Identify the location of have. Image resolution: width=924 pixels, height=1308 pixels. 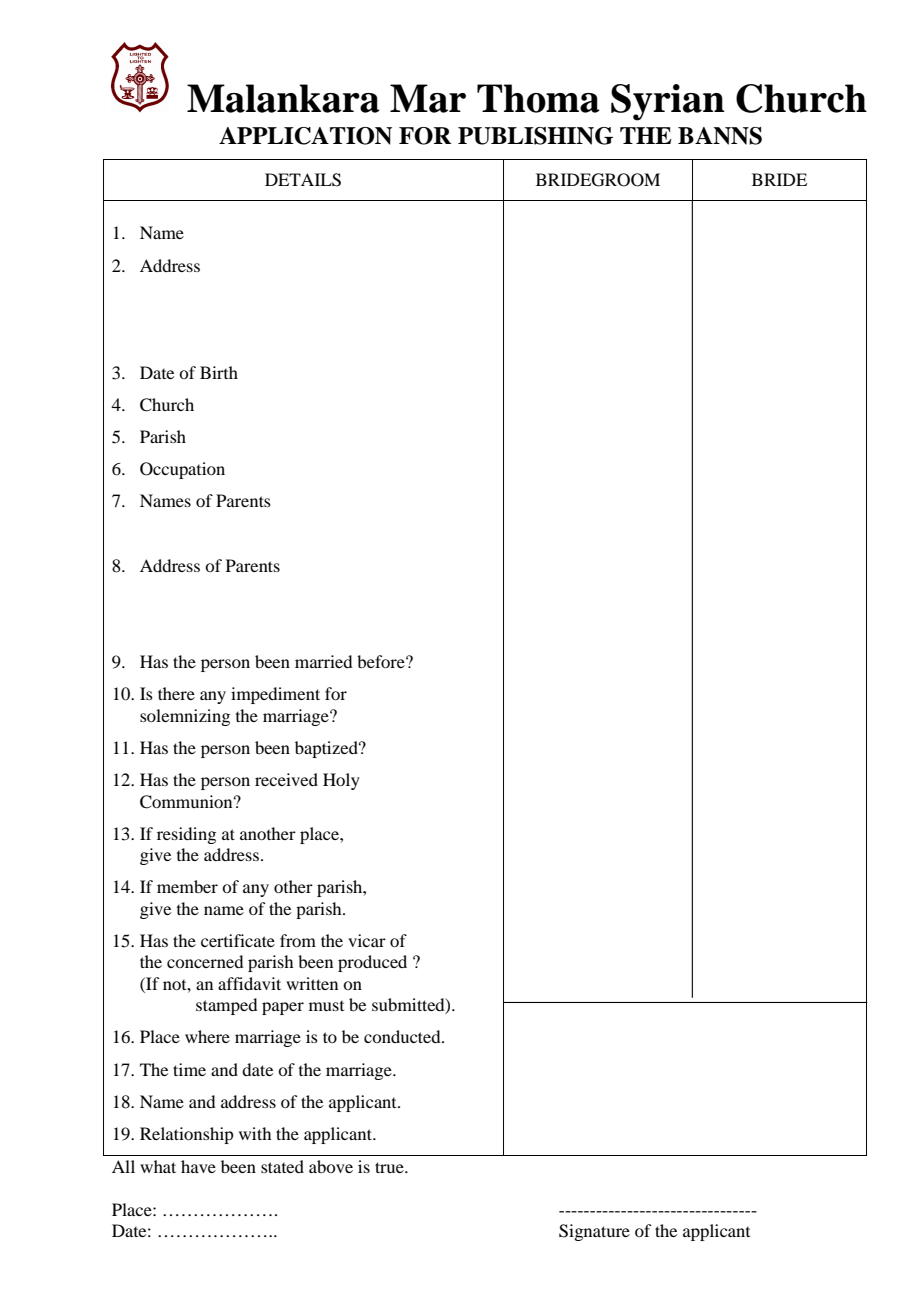
(198, 1166).
